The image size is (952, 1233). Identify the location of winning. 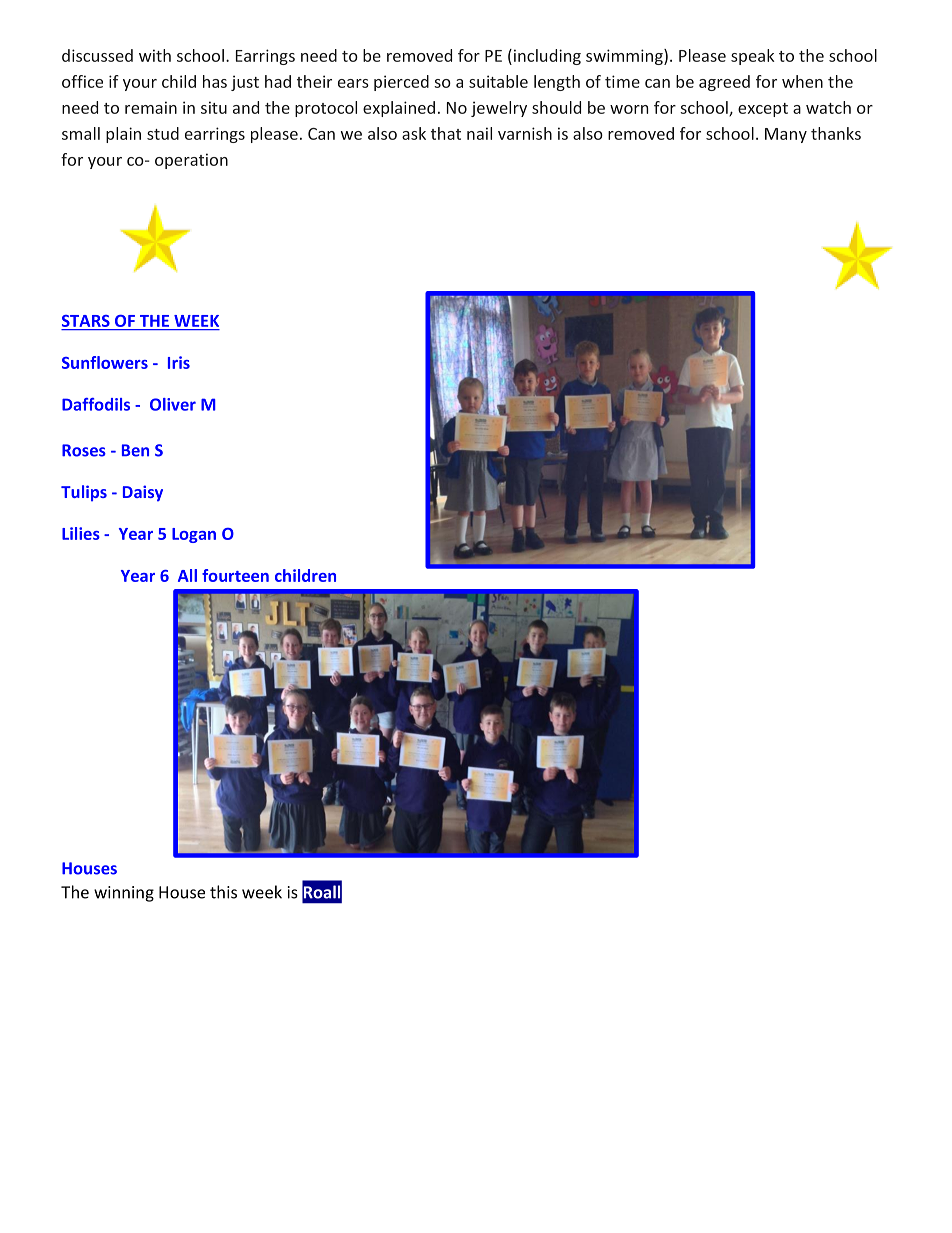
(124, 894).
